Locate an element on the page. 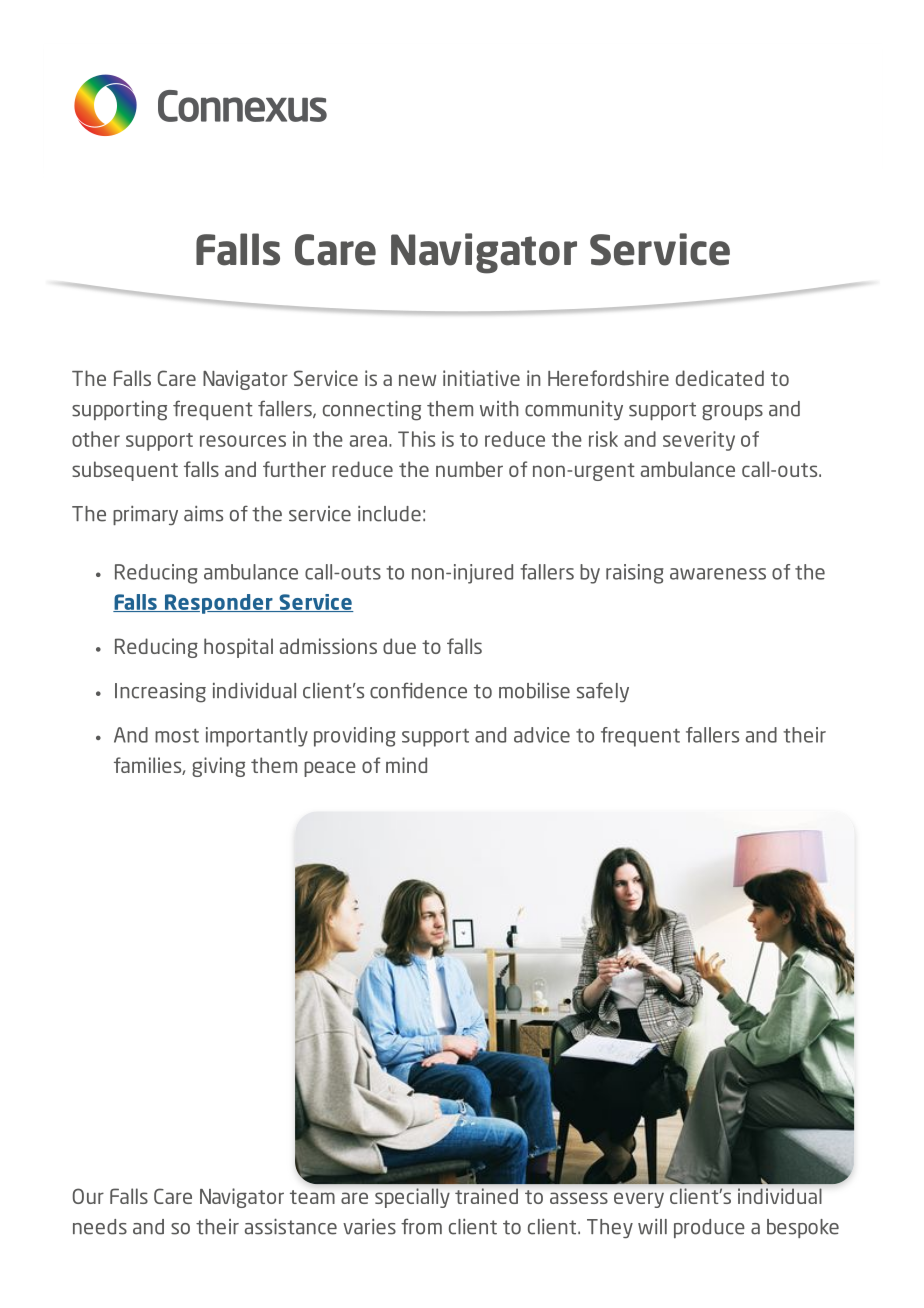 Image resolution: width=924 pixels, height=1308 pixels. resources is located at coordinates (243, 441).
